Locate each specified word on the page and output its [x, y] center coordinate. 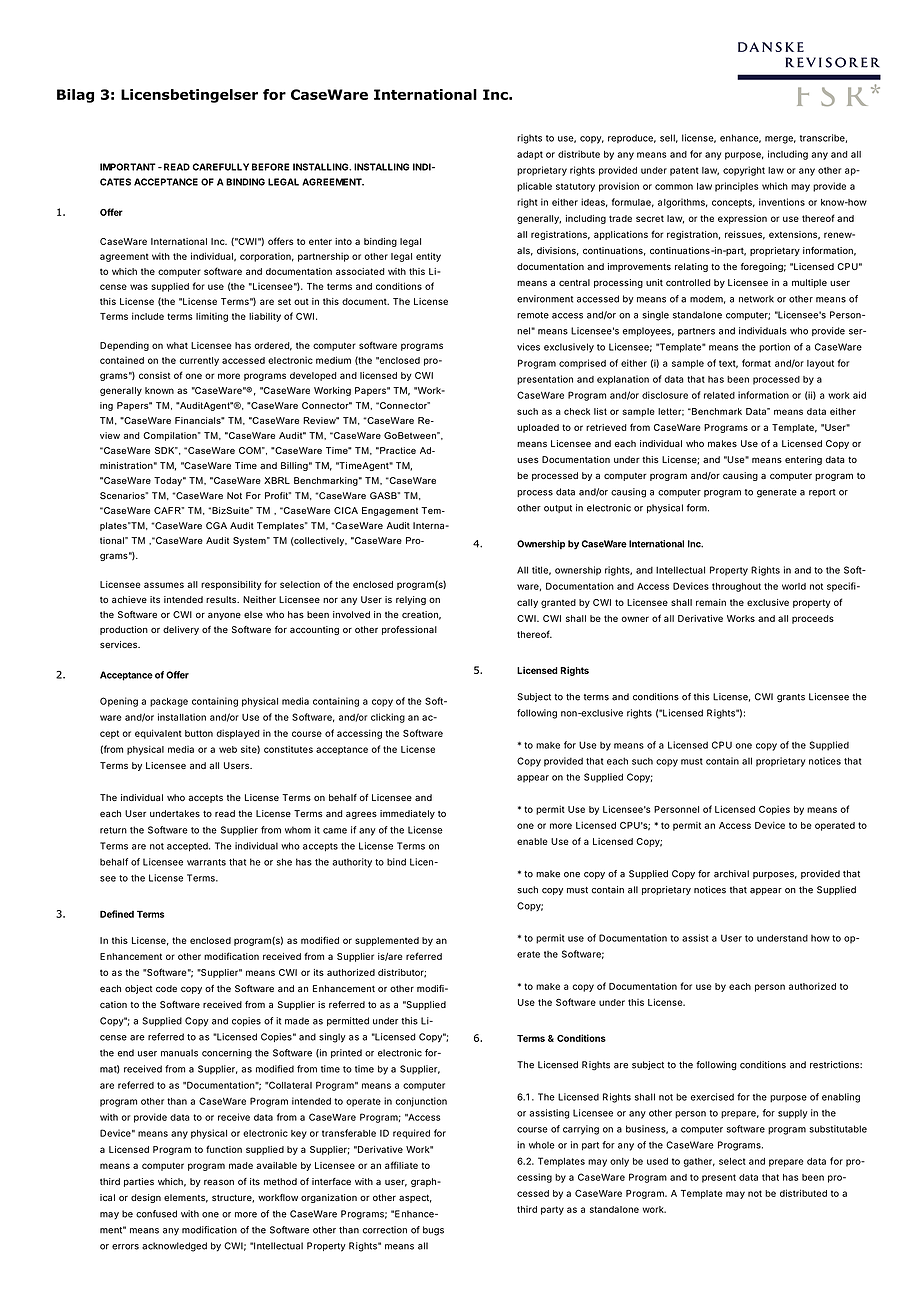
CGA [216, 526]
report [822, 493]
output [558, 509]
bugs [433, 1231]
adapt [530, 155]
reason [219, 1182]
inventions [782, 202]
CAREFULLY [221, 167]
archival [731, 874]
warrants [206, 862]
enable [532, 841]
